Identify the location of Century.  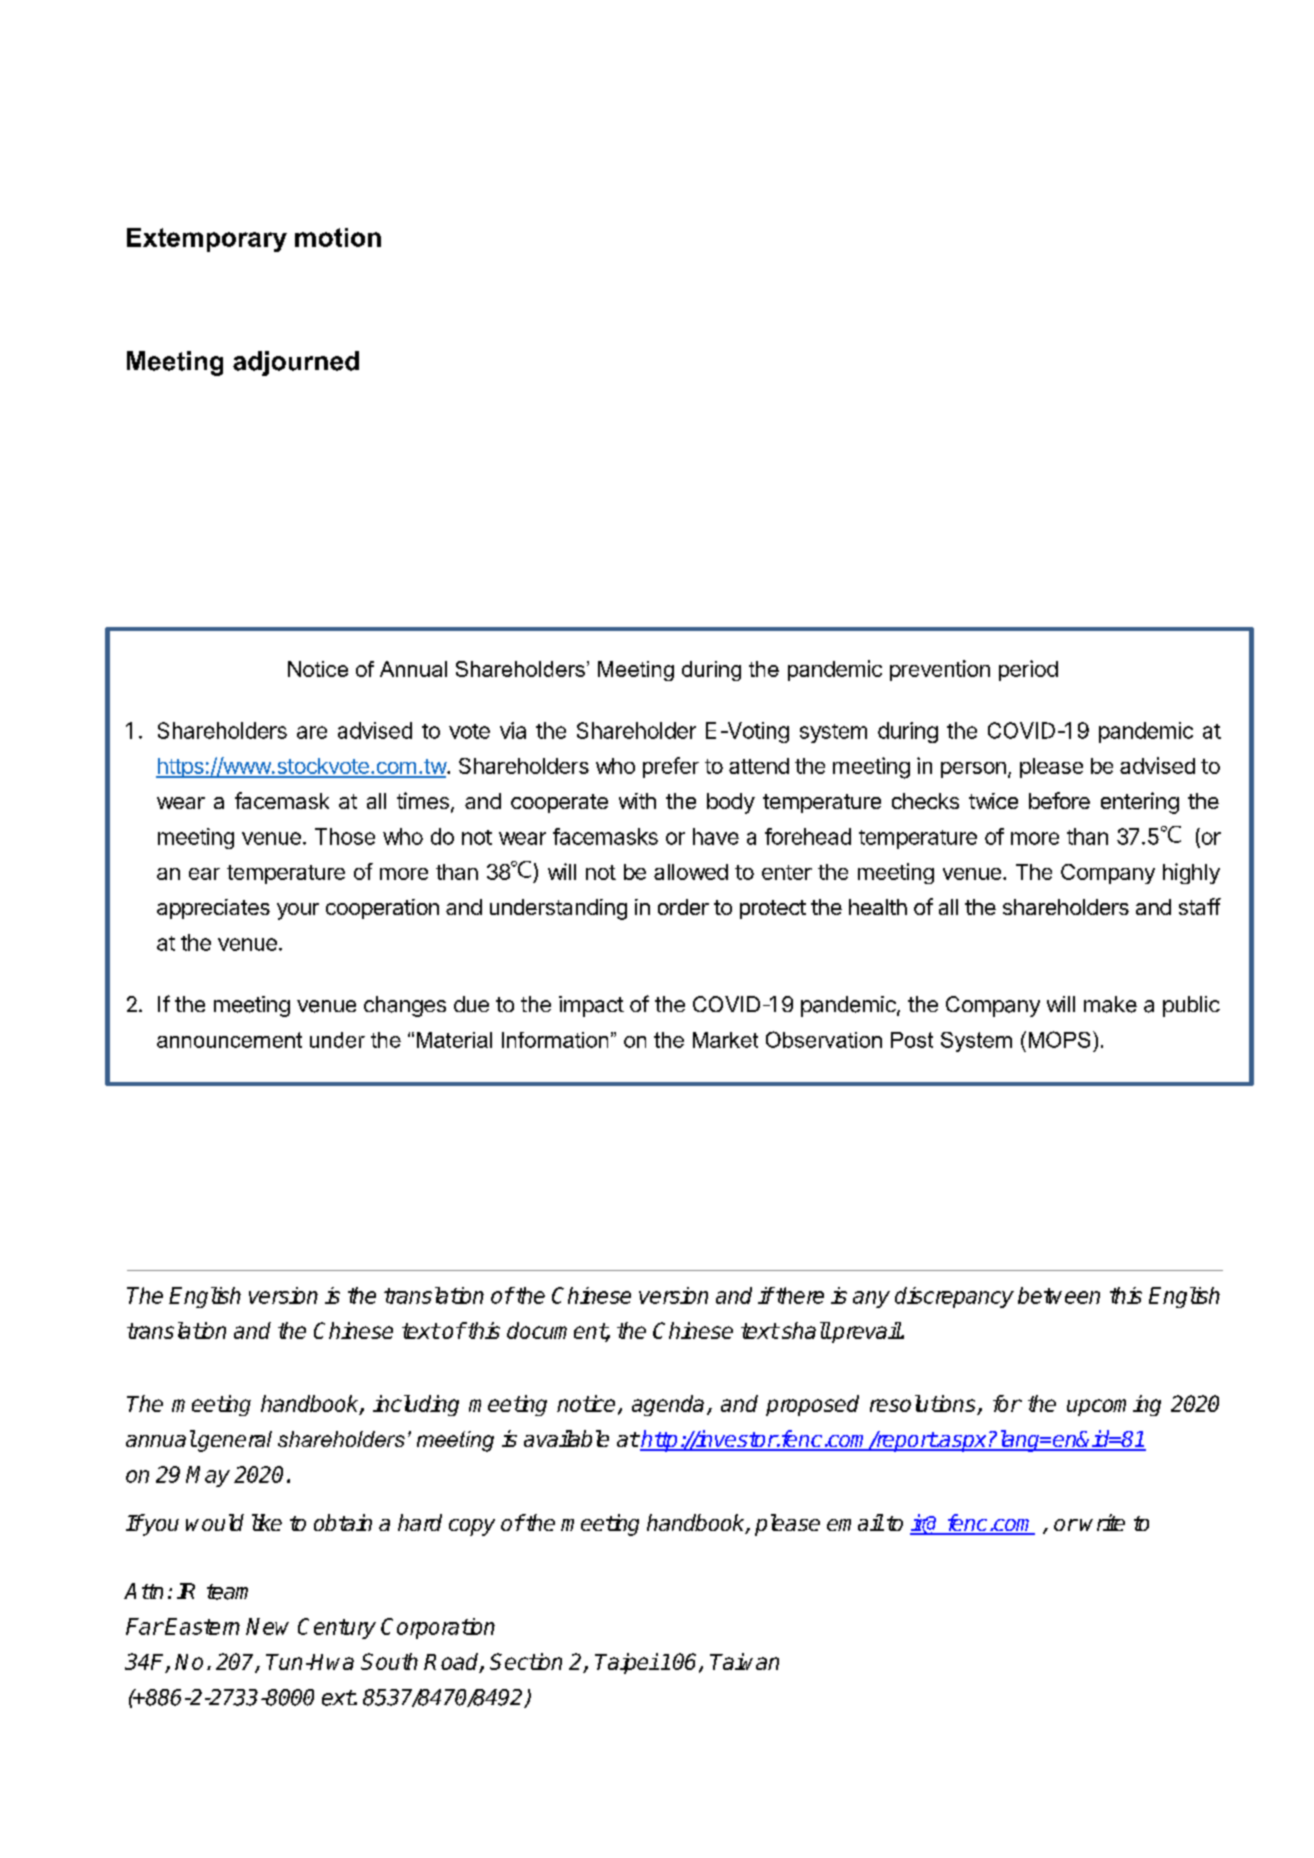
(337, 1628).
